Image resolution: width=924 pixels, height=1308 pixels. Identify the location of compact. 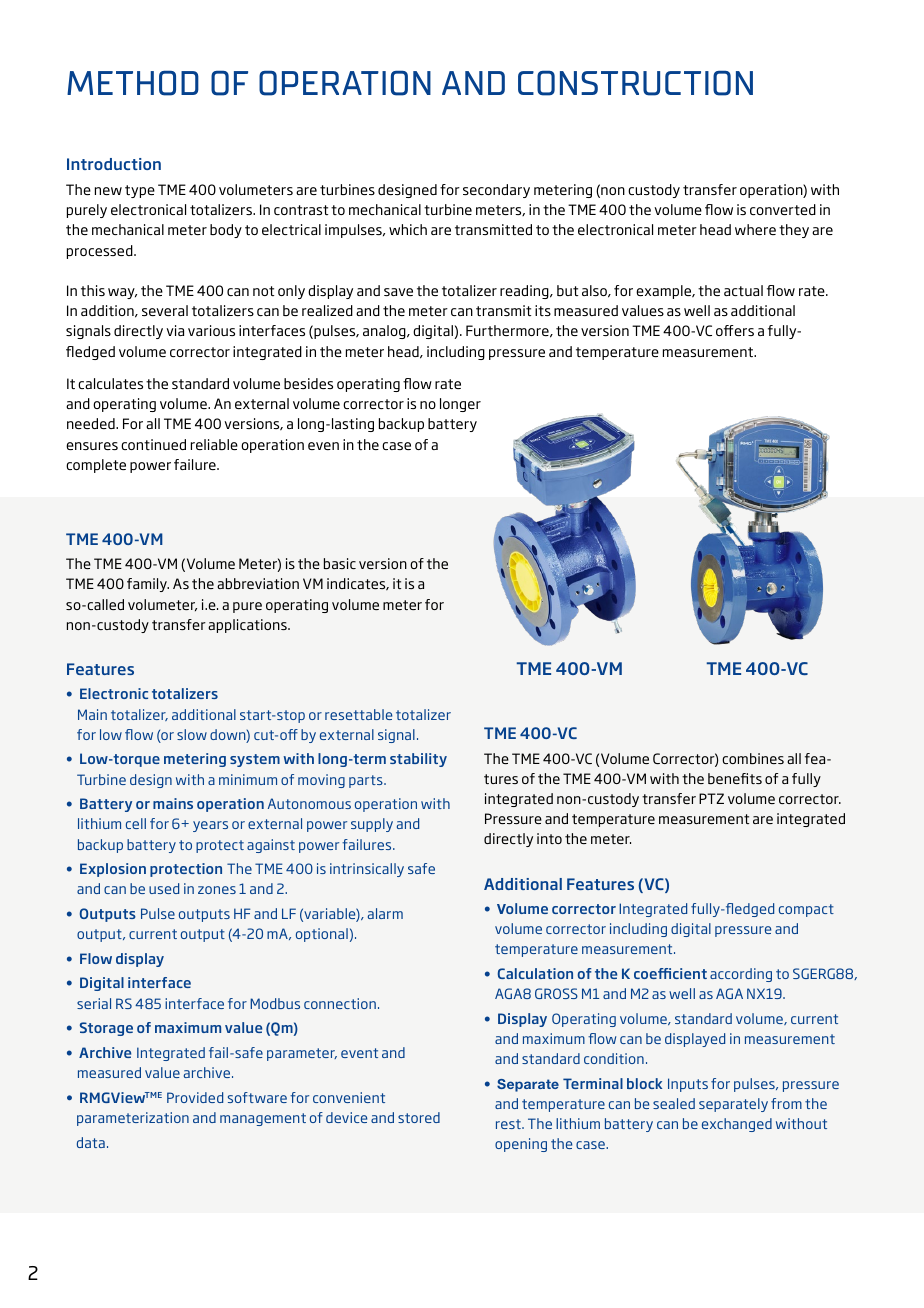
(806, 910).
